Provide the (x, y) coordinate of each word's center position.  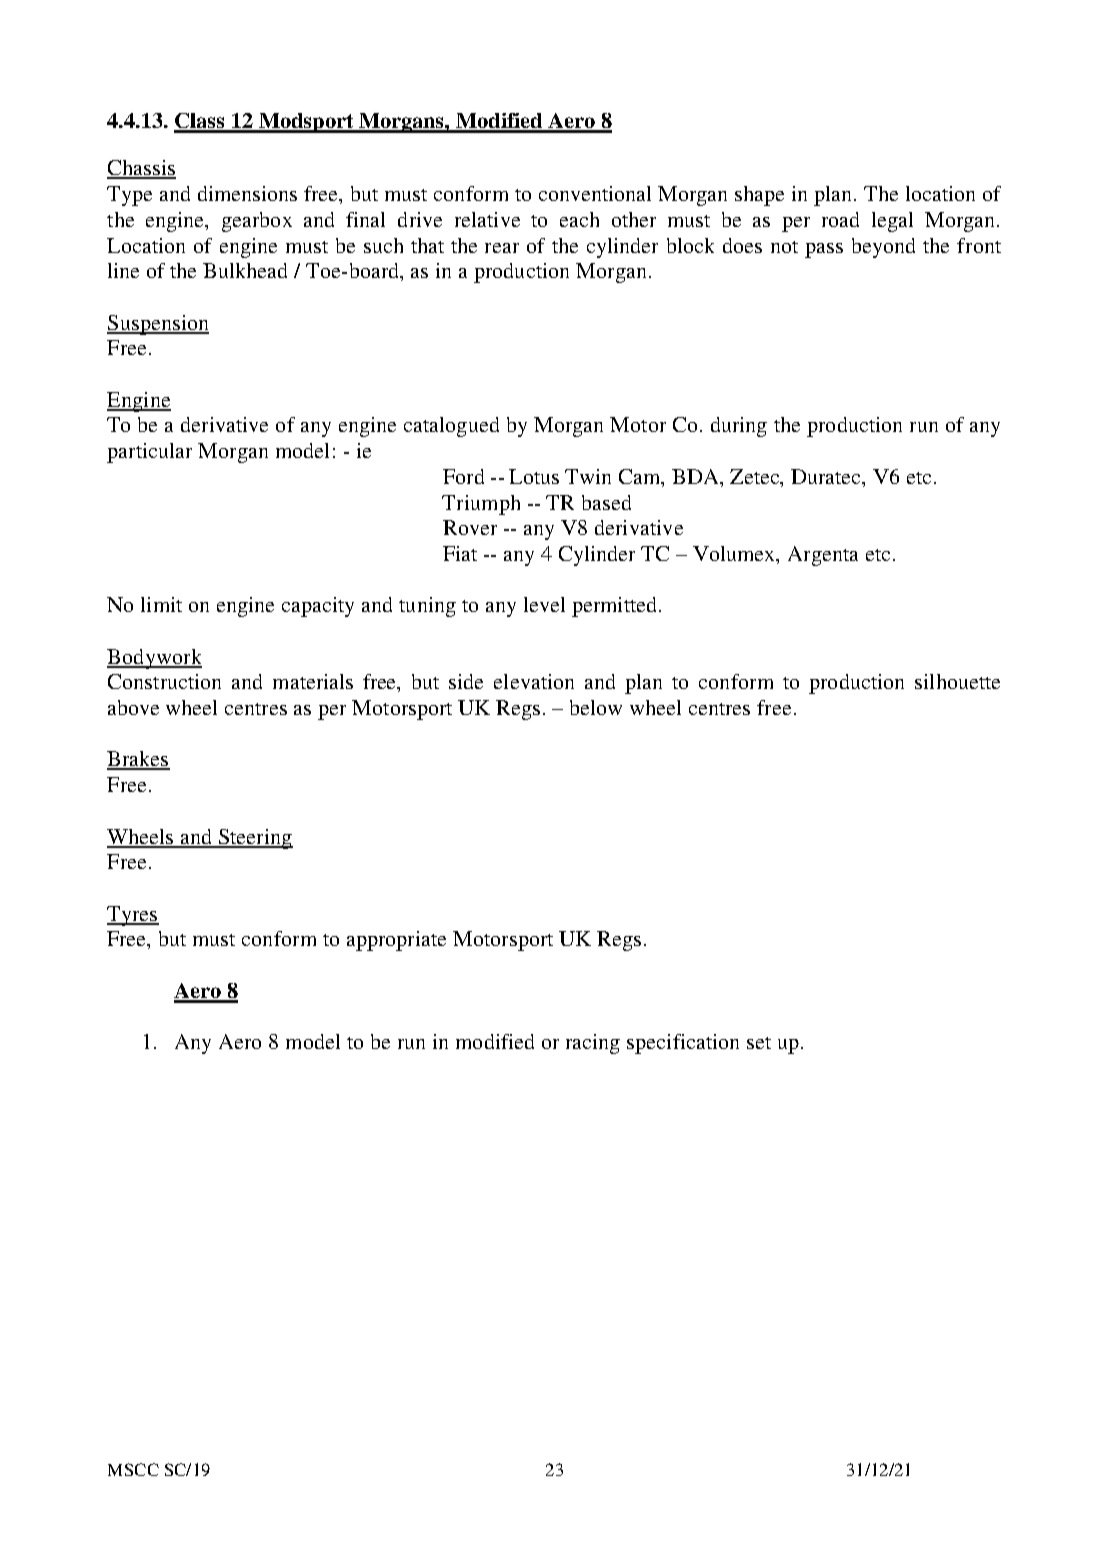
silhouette (957, 681)
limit (161, 604)
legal (892, 222)
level (544, 604)
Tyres (133, 916)
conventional (595, 193)
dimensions (247, 193)
